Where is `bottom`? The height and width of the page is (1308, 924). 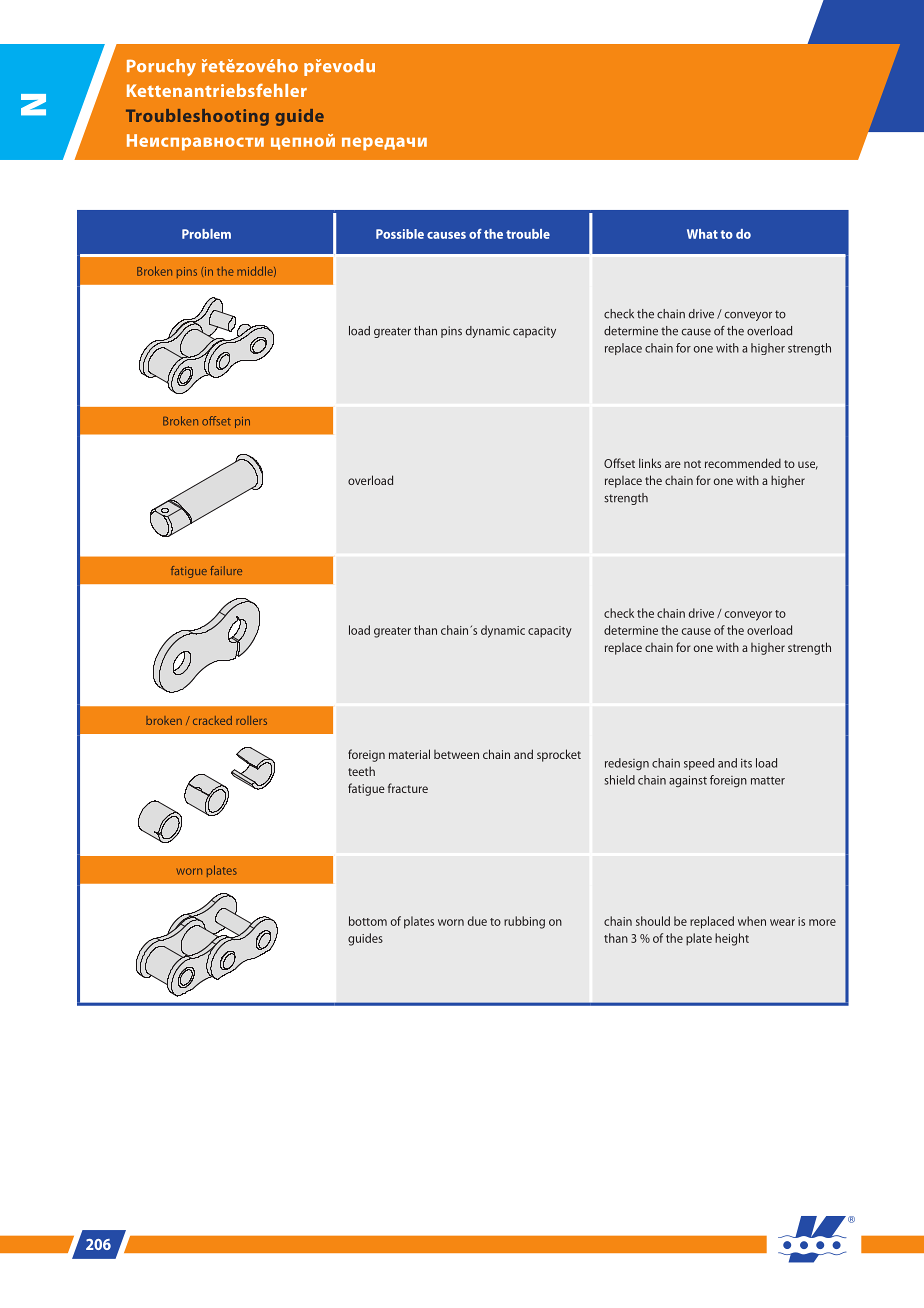 bottom is located at coordinates (368, 921).
